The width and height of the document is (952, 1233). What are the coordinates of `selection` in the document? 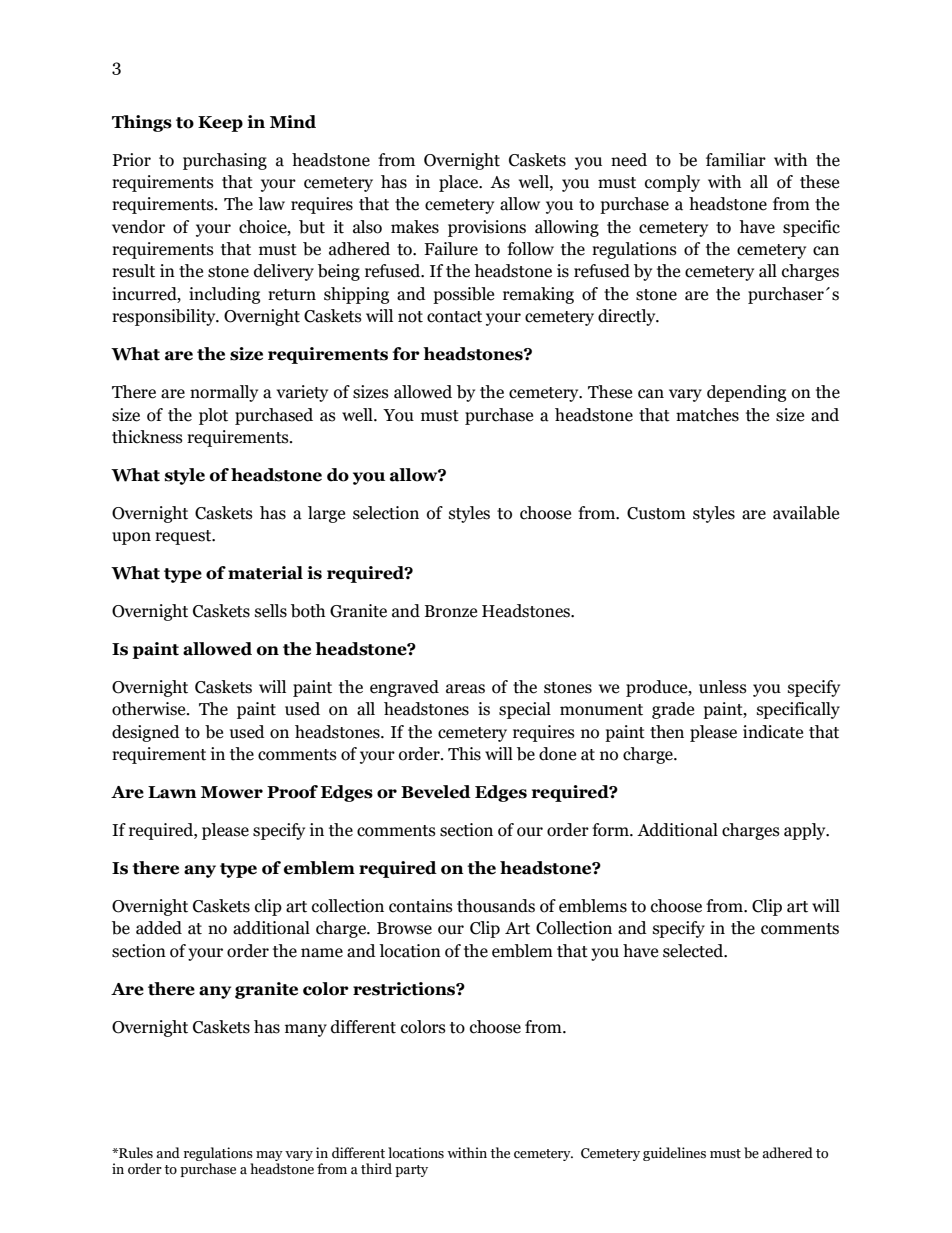 It's located at (386, 513).
